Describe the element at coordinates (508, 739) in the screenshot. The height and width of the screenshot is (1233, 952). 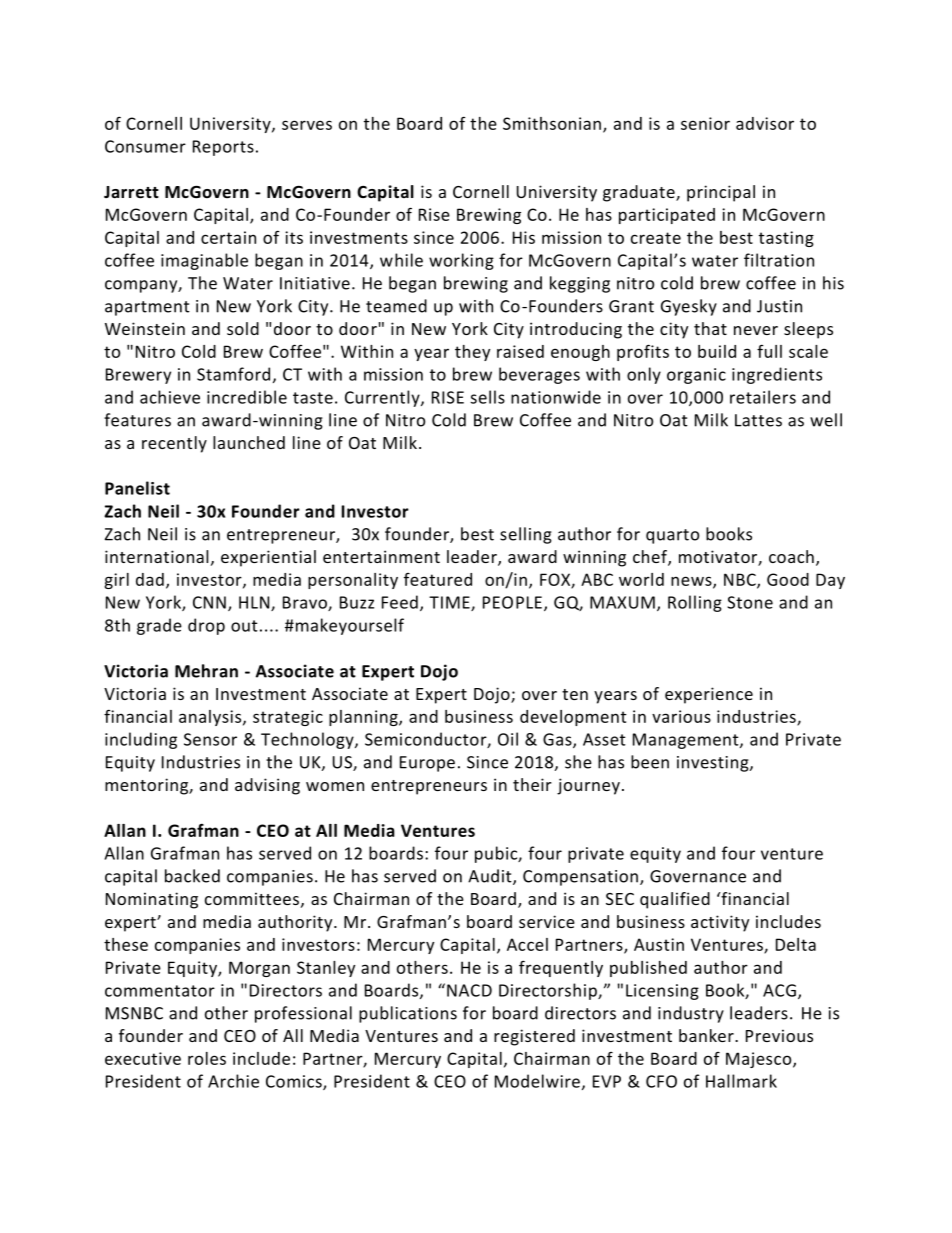
I see `Oil` at that location.
